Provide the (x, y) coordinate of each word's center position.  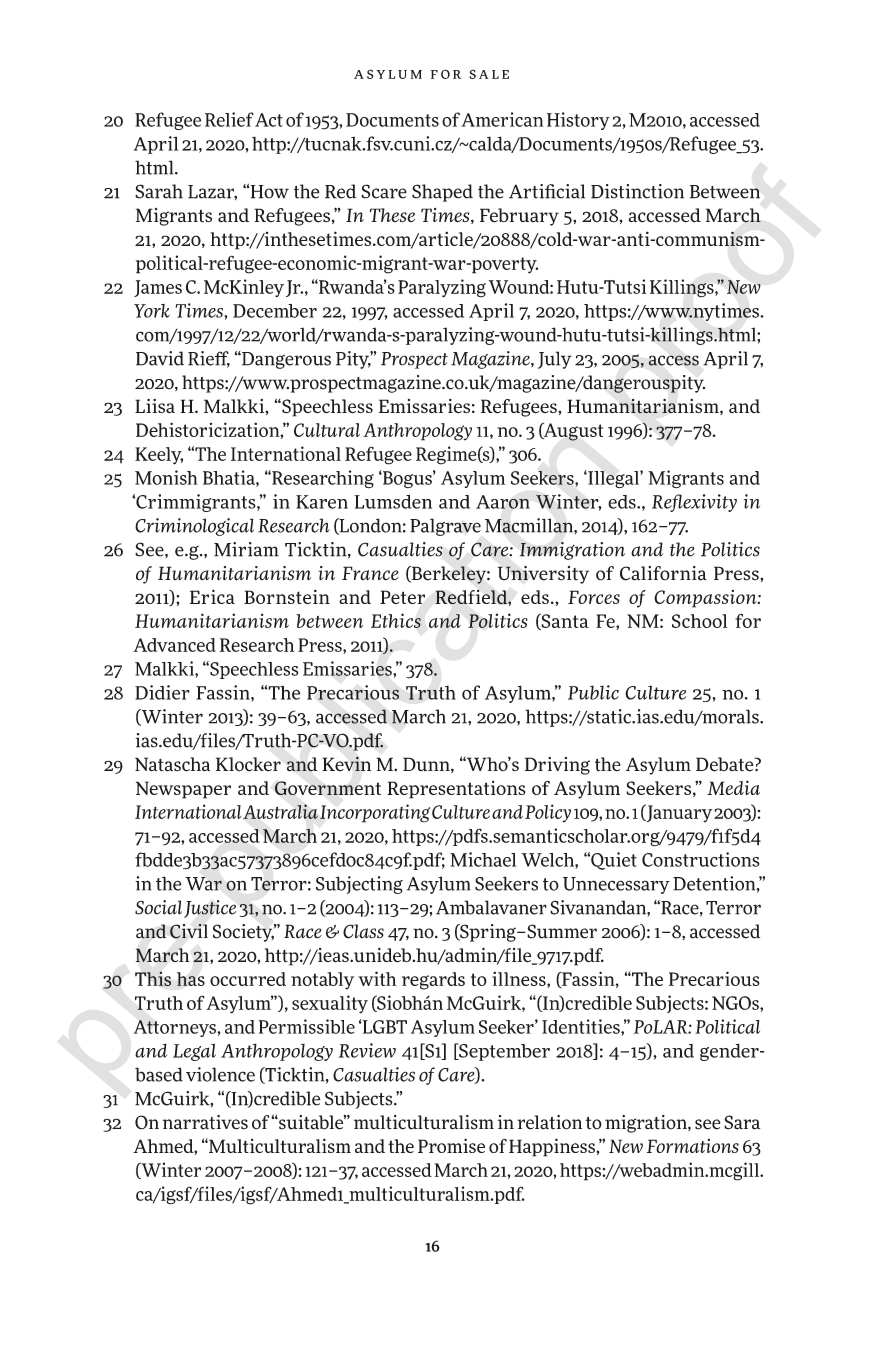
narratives (205, 1122)
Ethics (396, 620)
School (699, 621)
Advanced (174, 645)
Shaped (442, 193)
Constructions (700, 859)
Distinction (637, 191)
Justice (210, 909)
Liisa (155, 406)
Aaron (503, 502)
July (554, 360)
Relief (229, 119)
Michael (483, 859)
